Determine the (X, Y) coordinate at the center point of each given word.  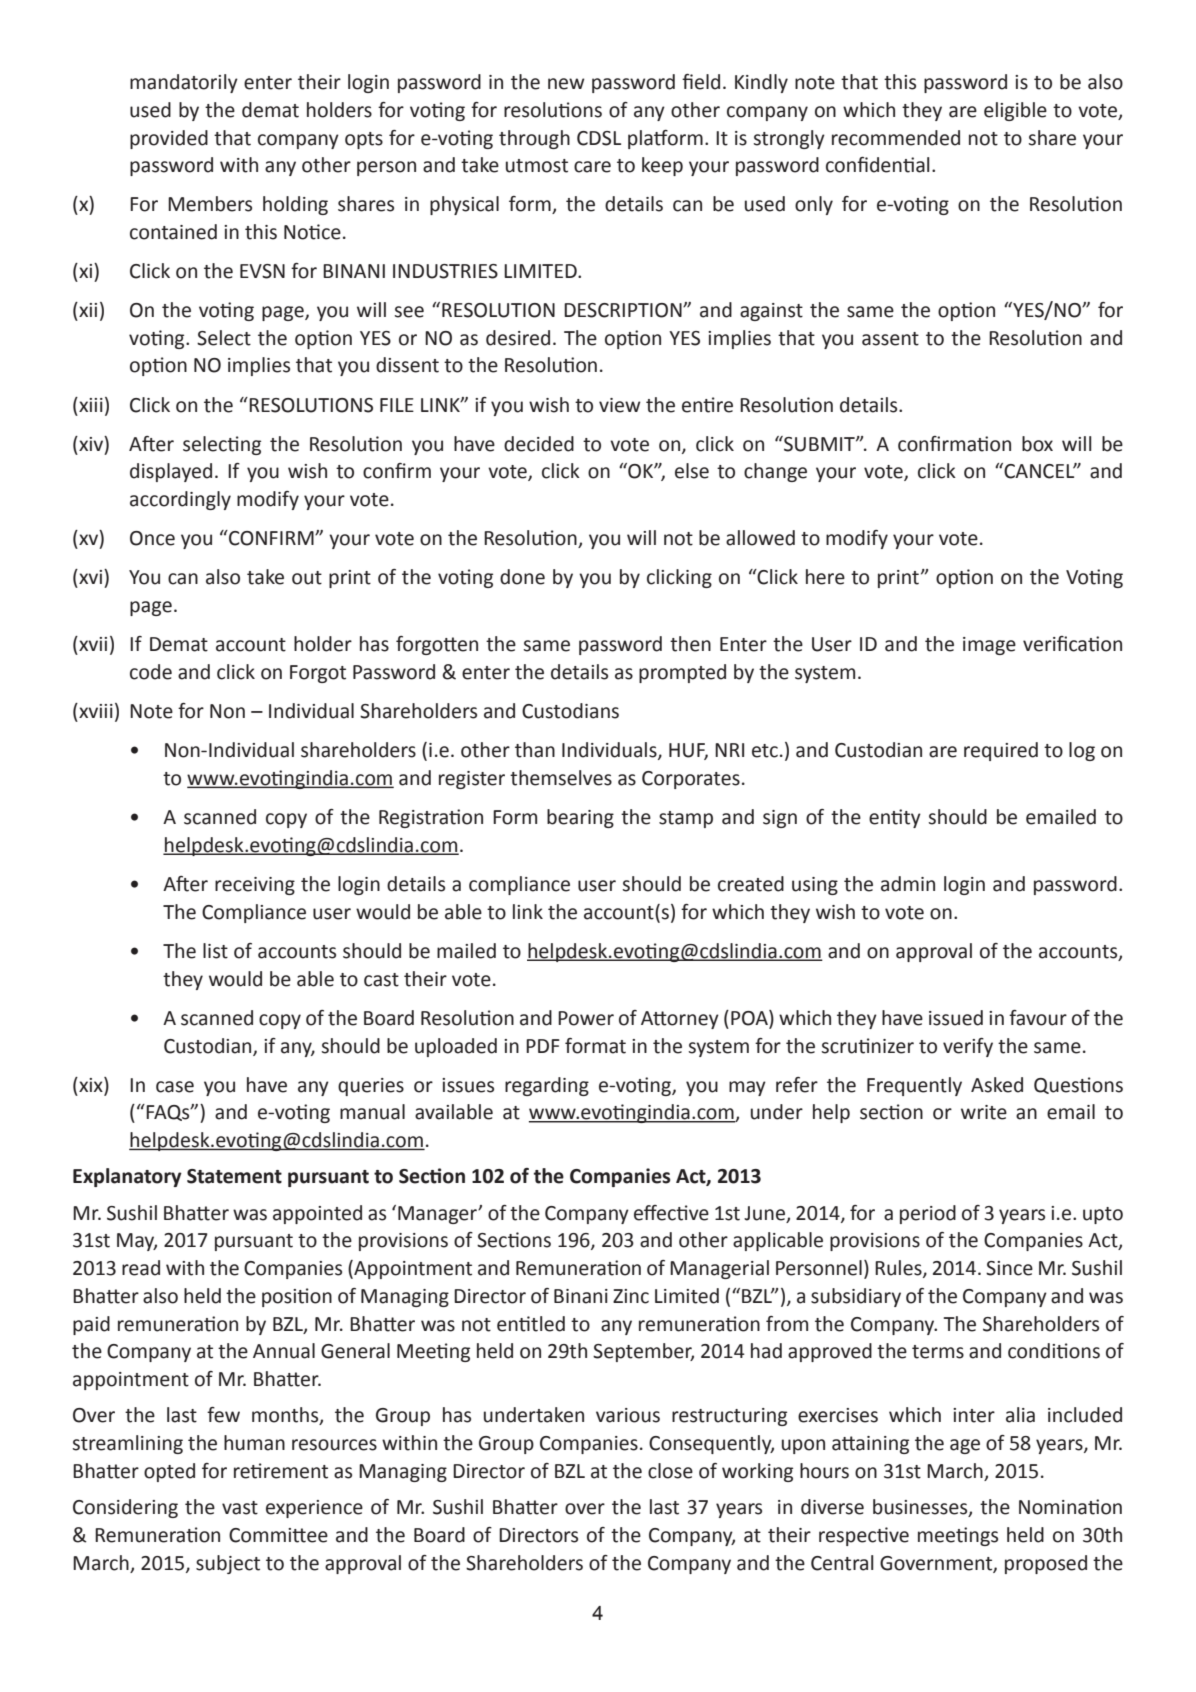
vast (240, 1508)
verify (968, 1047)
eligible (1015, 111)
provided (169, 139)
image (989, 646)
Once (152, 538)
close (670, 1471)
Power (586, 1018)
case (175, 1087)
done (522, 577)
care (592, 167)
